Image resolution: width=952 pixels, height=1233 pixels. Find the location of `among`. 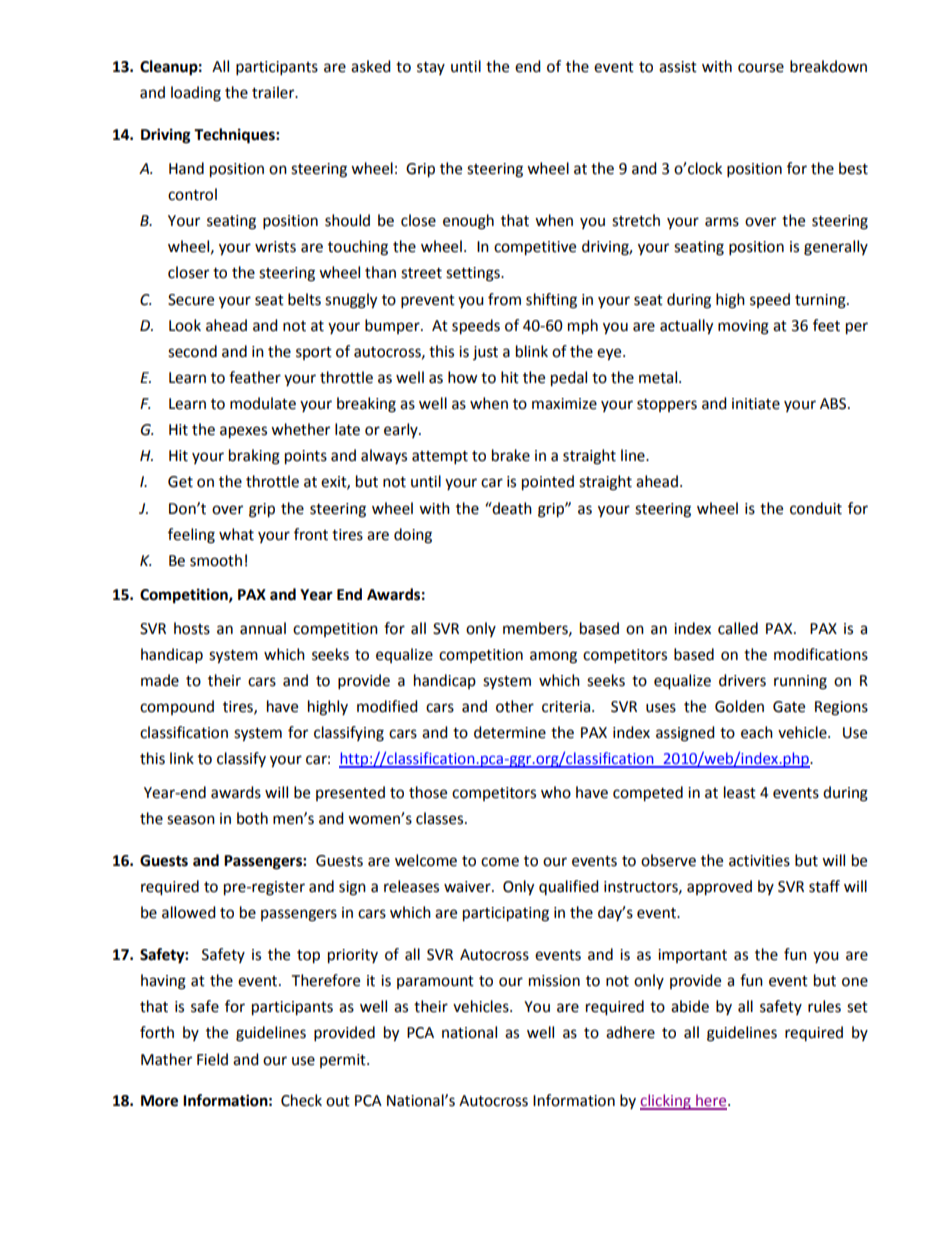

among is located at coordinates (553, 657).
